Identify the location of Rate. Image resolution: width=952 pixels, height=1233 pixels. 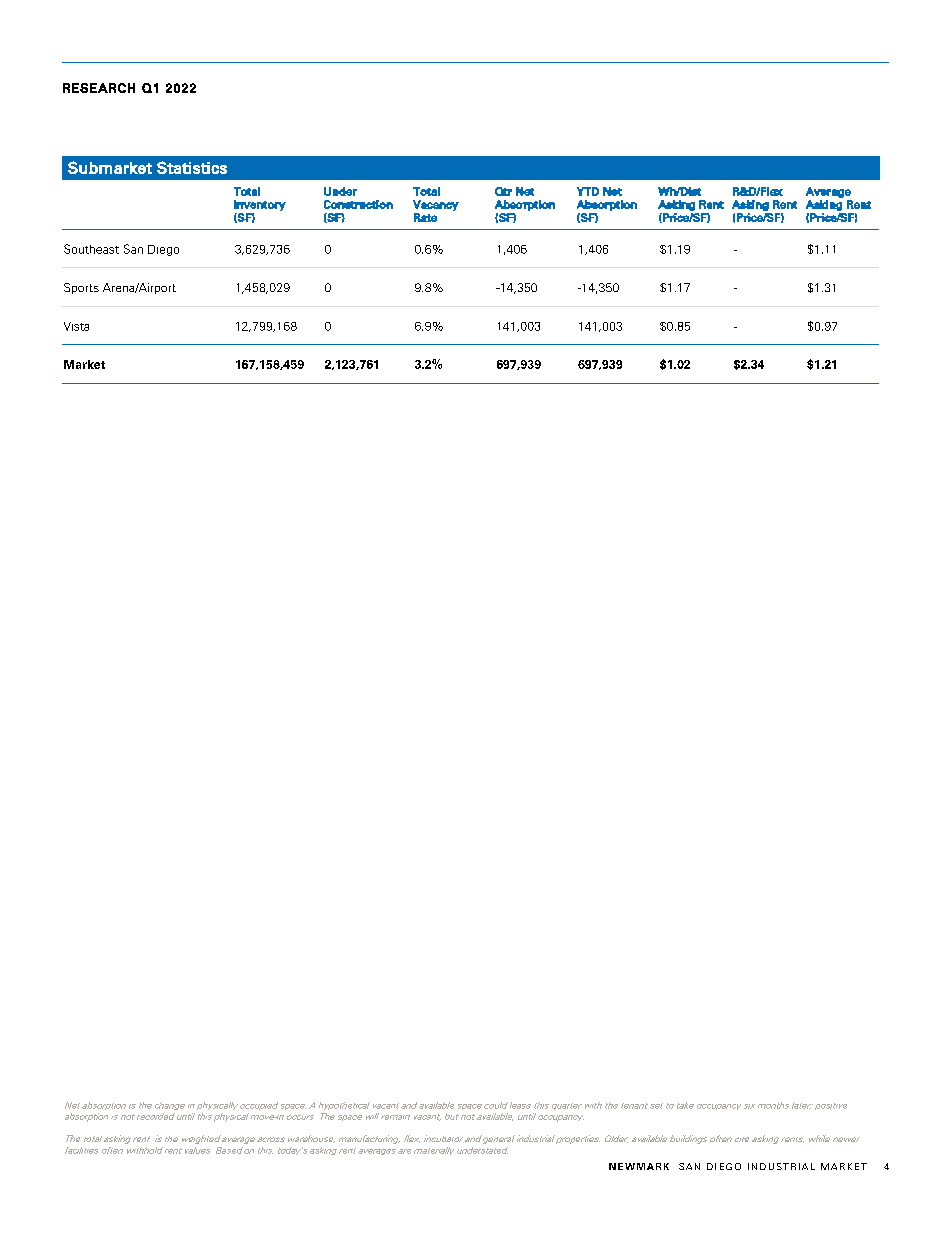
(425, 217).
